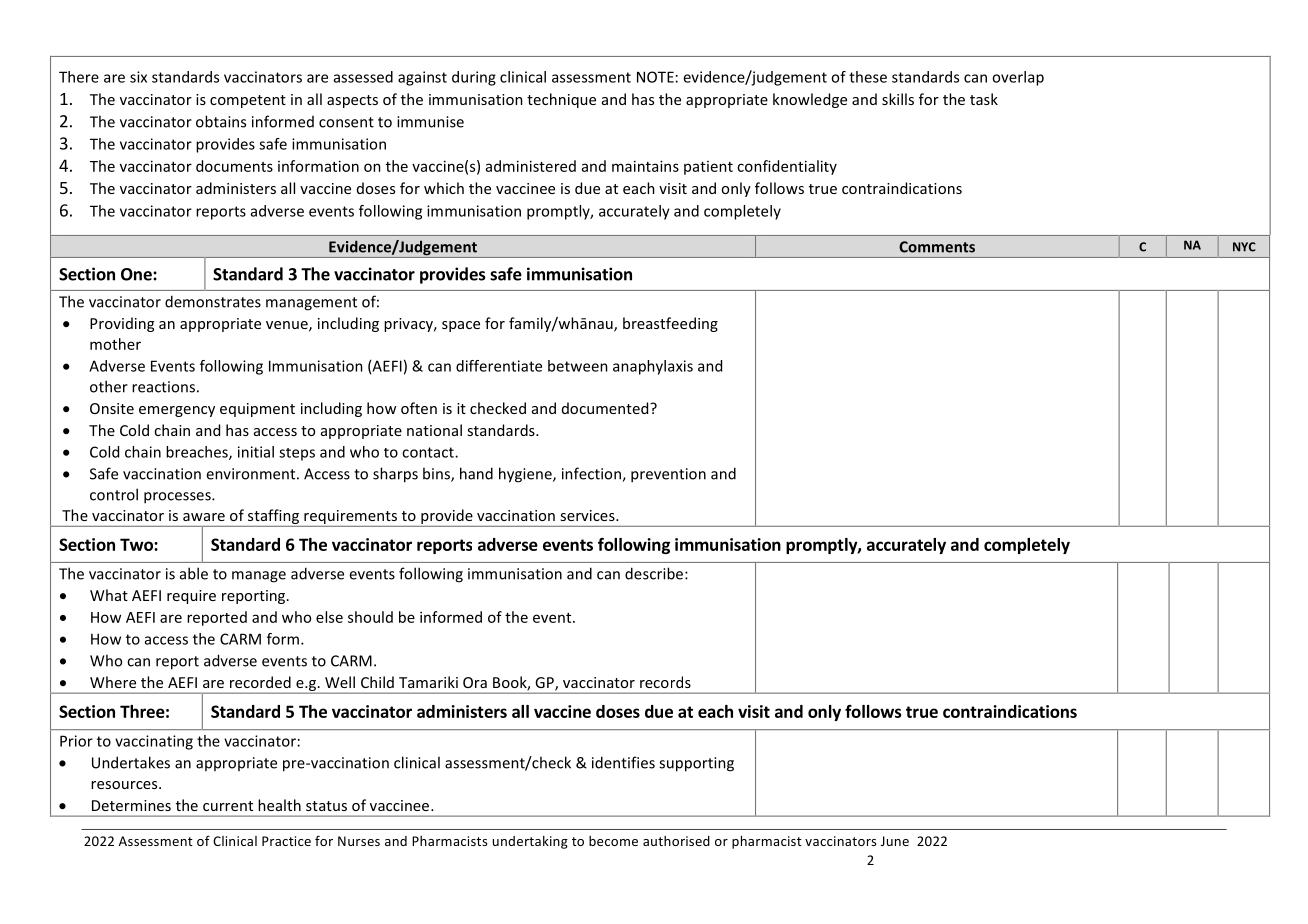 Image resolution: width=1308 pixels, height=924 pixels. I want to click on competent, so click(248, 101).
